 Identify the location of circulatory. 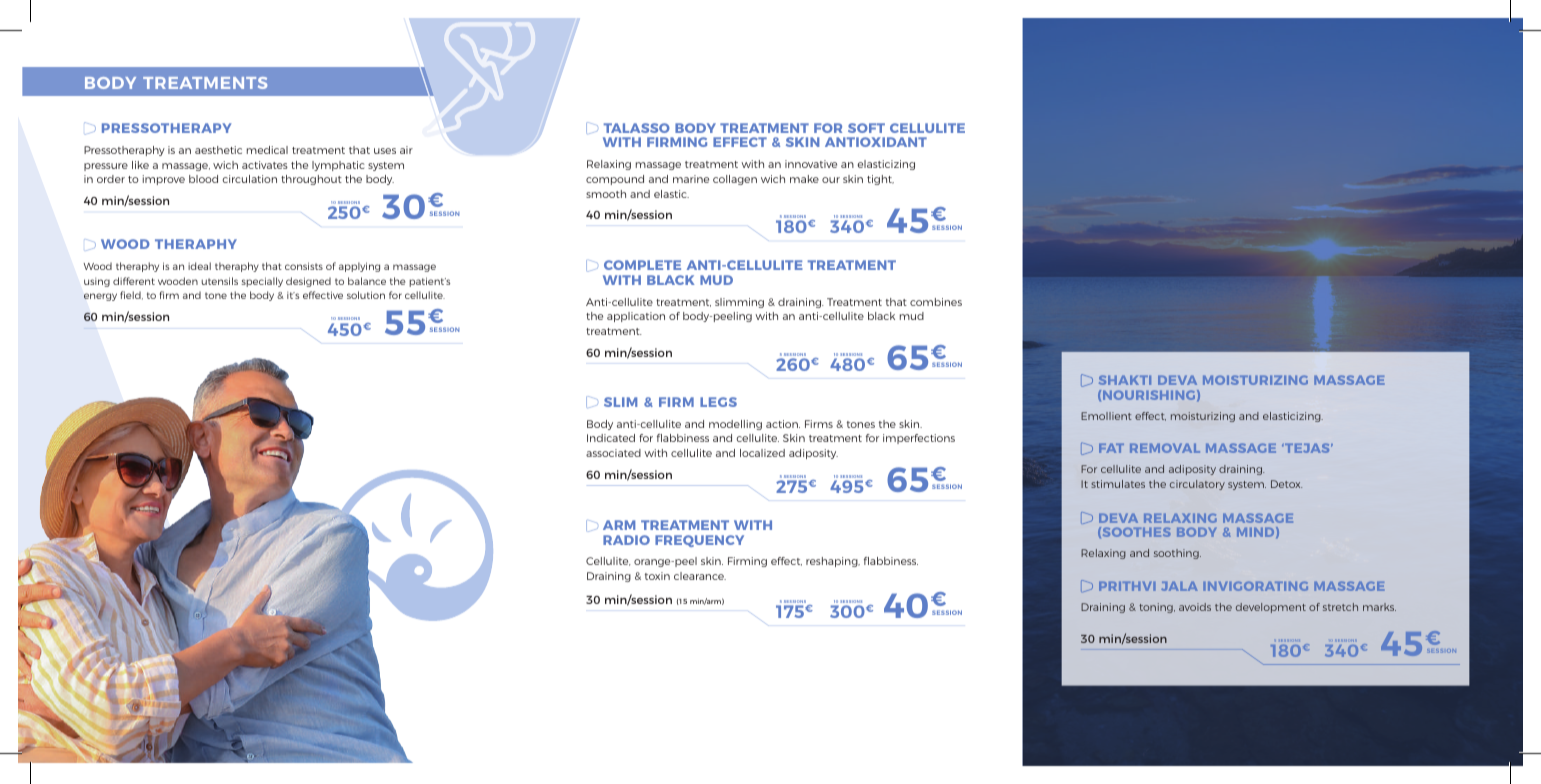
(1197, 485).
